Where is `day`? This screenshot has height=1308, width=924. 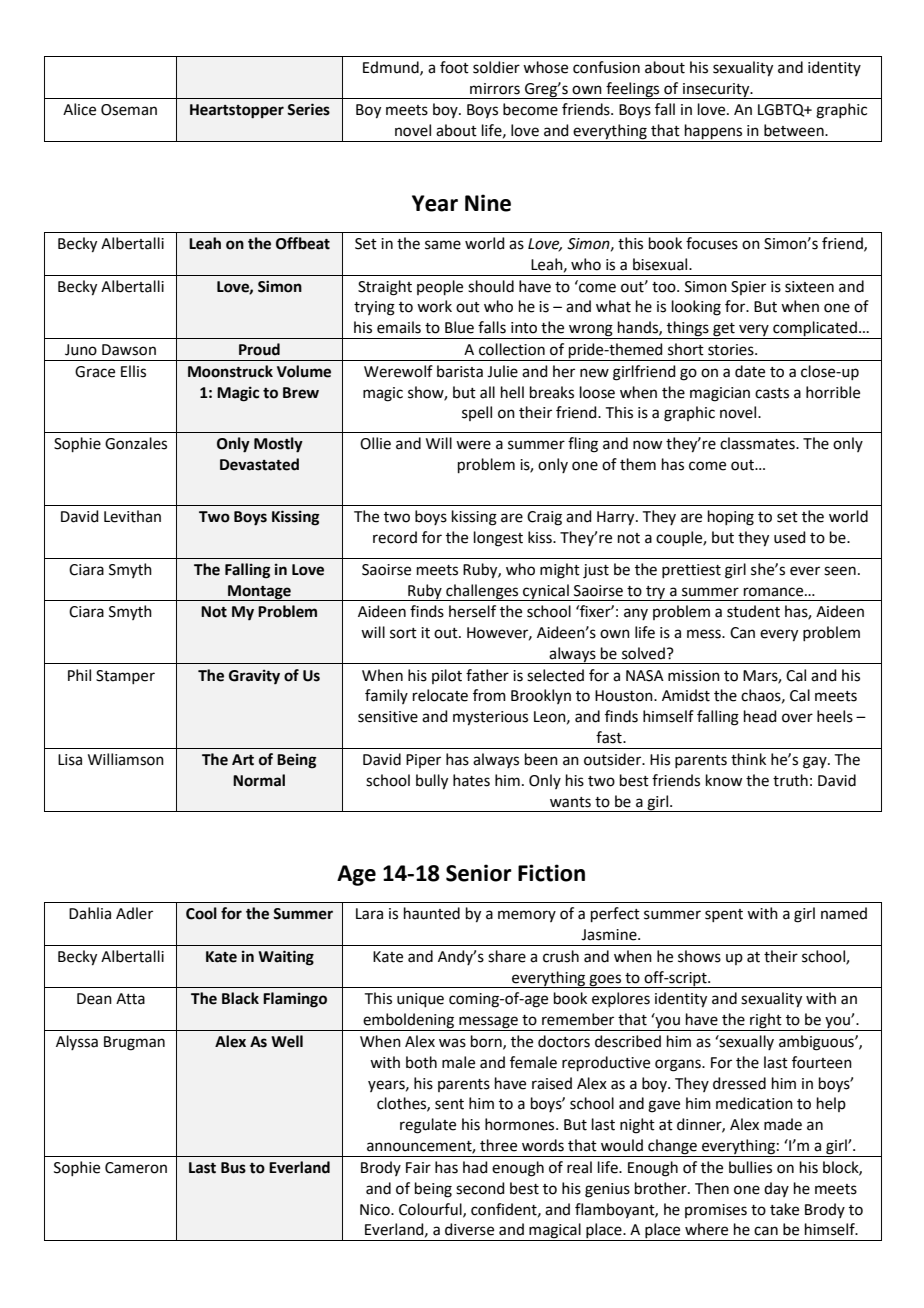
day is located at coordinates (776, 1189).
